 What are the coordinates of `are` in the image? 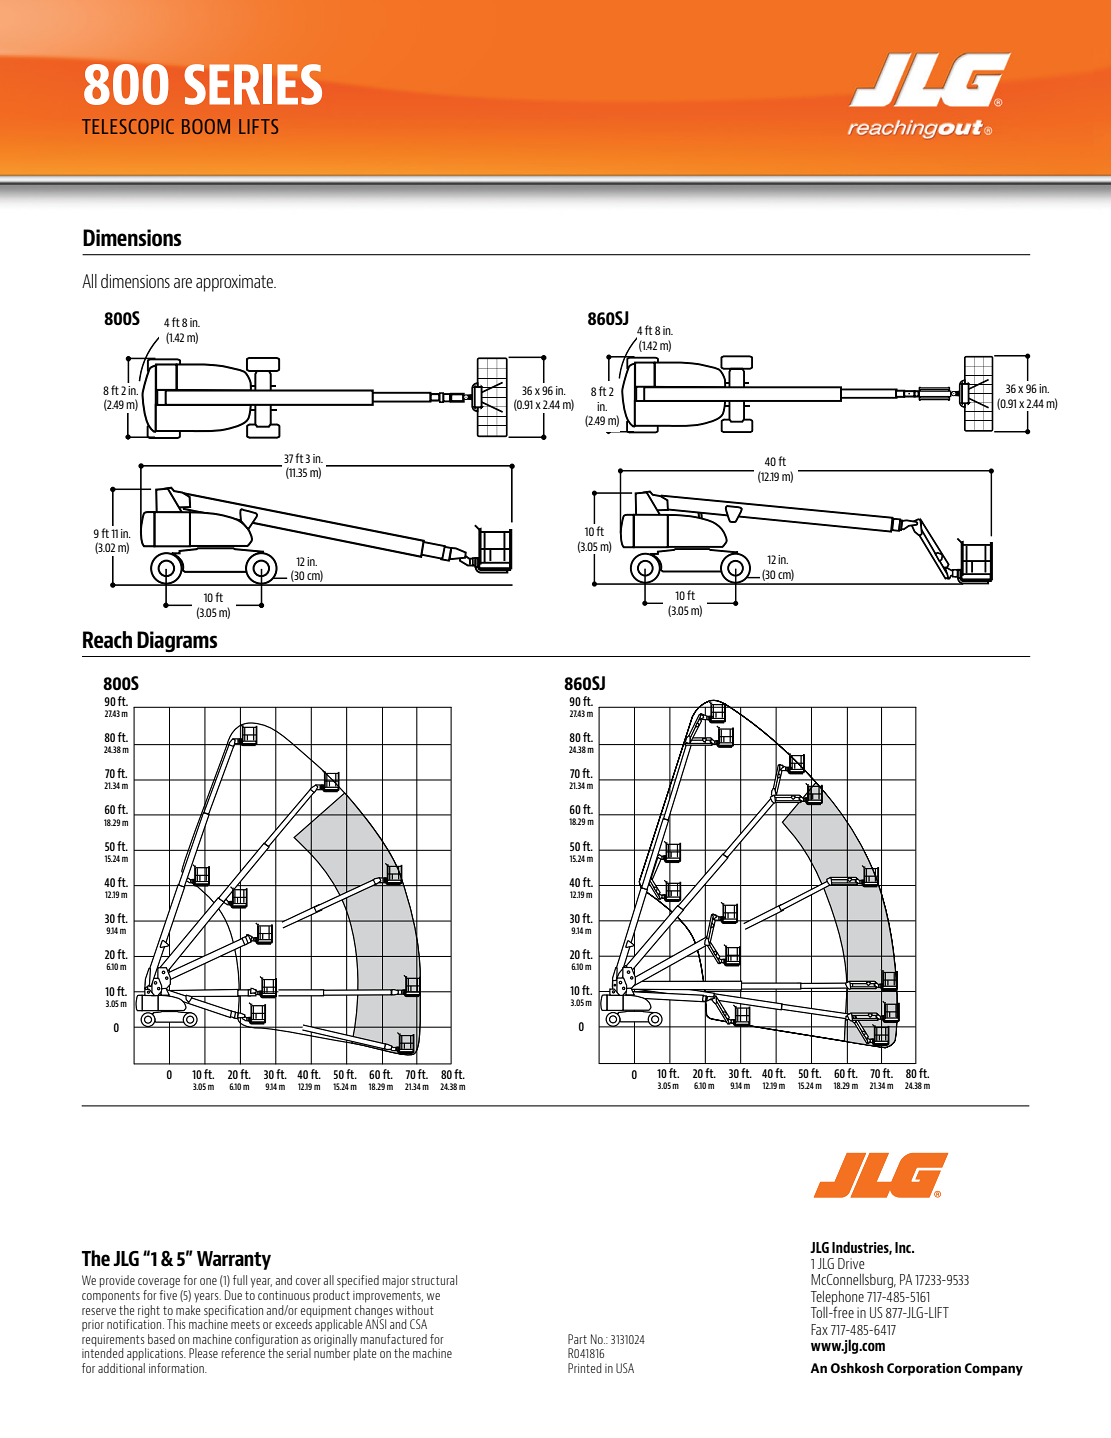 It's located at (183, 283).
